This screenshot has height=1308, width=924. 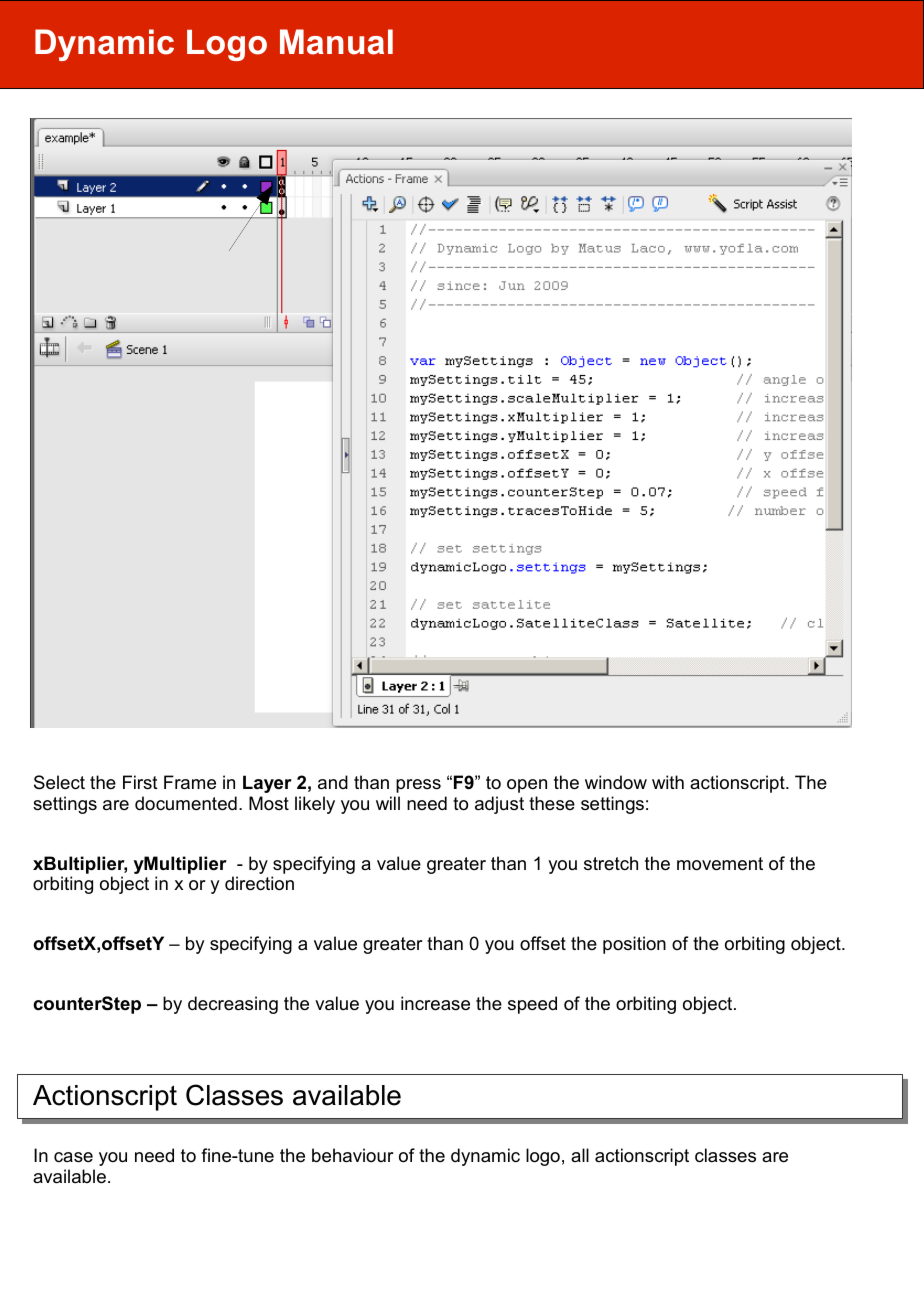 What do you see at coordinates (73, 1157) in the screenshot?
I see `case` at bounding box center [73, 1157].
